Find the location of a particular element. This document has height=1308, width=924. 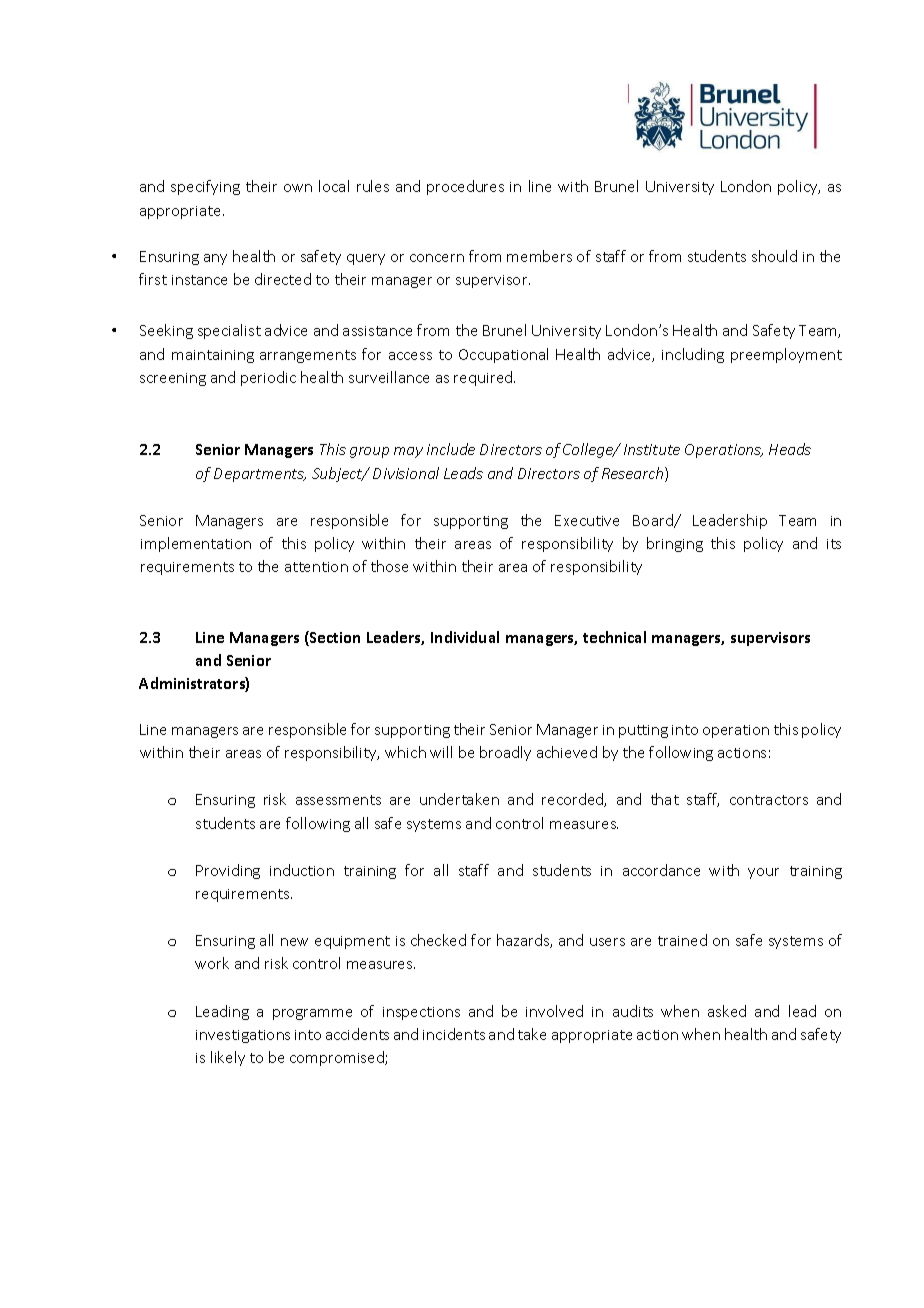

Departments is located at coordinates (260, 475).
